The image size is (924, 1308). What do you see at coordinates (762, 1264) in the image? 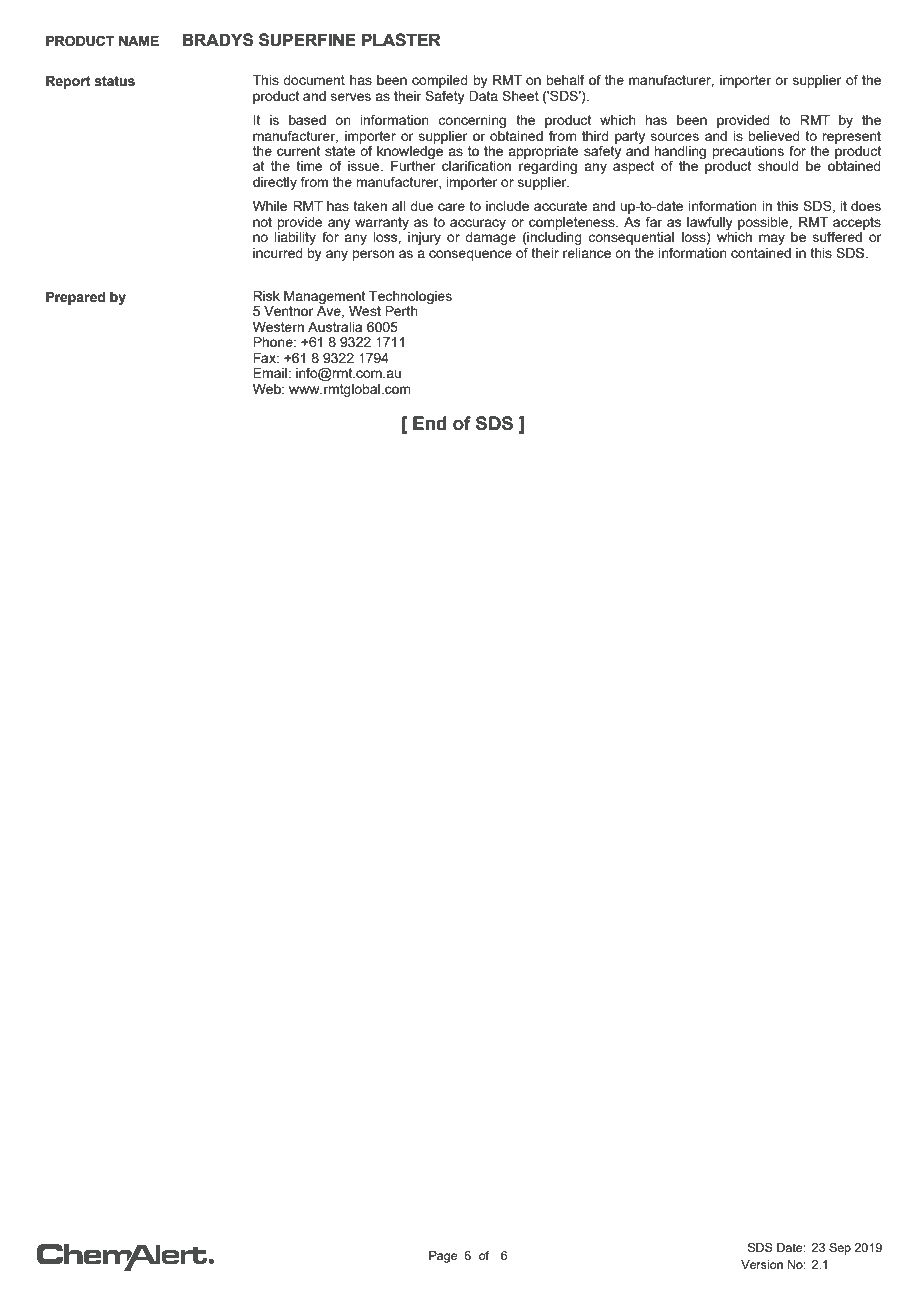
I see `Version` at bounding box center [762, 1264].
